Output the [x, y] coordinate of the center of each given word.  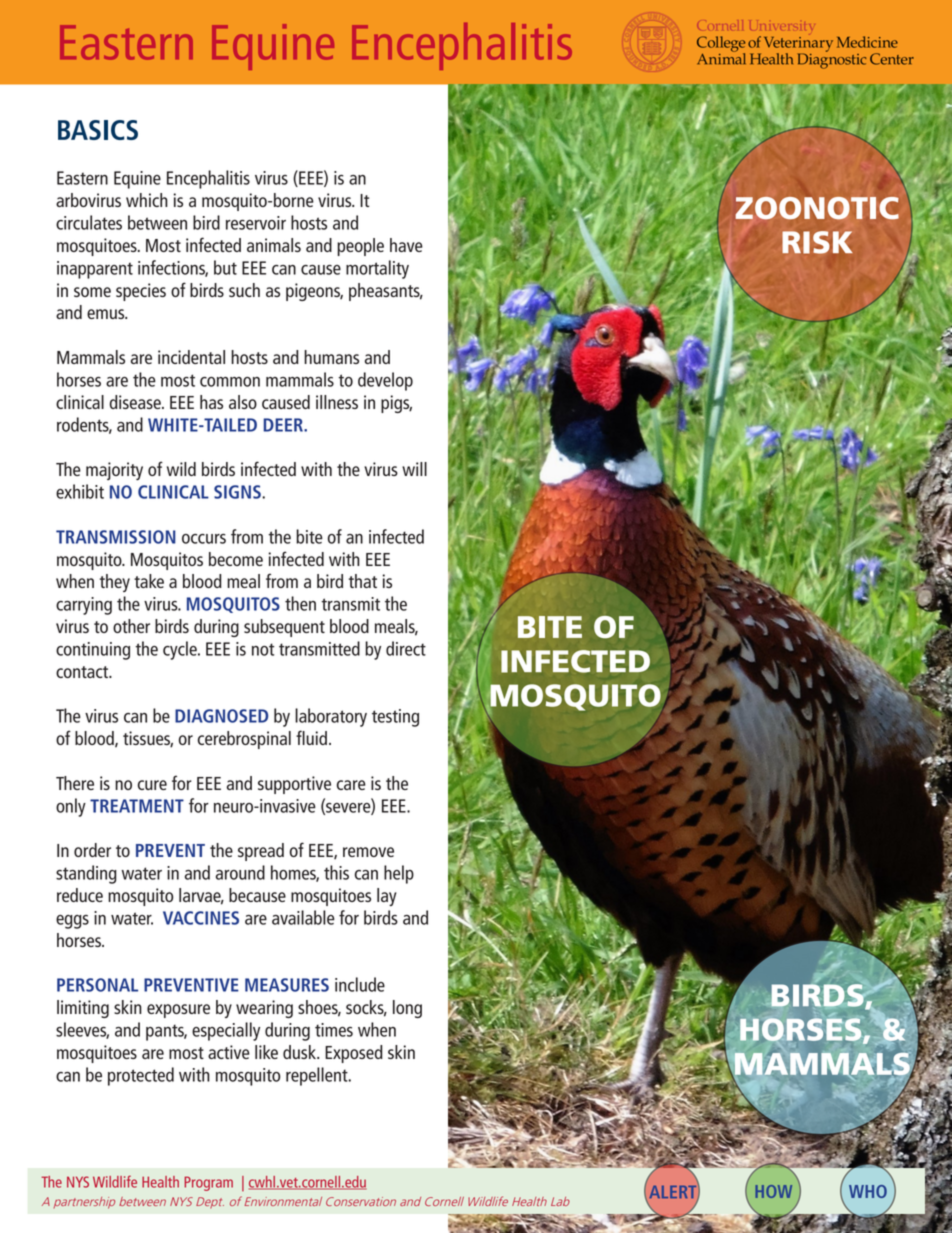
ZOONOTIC [817, 208]
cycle [181, 650]
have [406, 245]
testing [395, 718]
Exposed [354, 1054]
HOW [773, 1191]
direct [406, 648]
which [147, 200]
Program [208, 1183]
